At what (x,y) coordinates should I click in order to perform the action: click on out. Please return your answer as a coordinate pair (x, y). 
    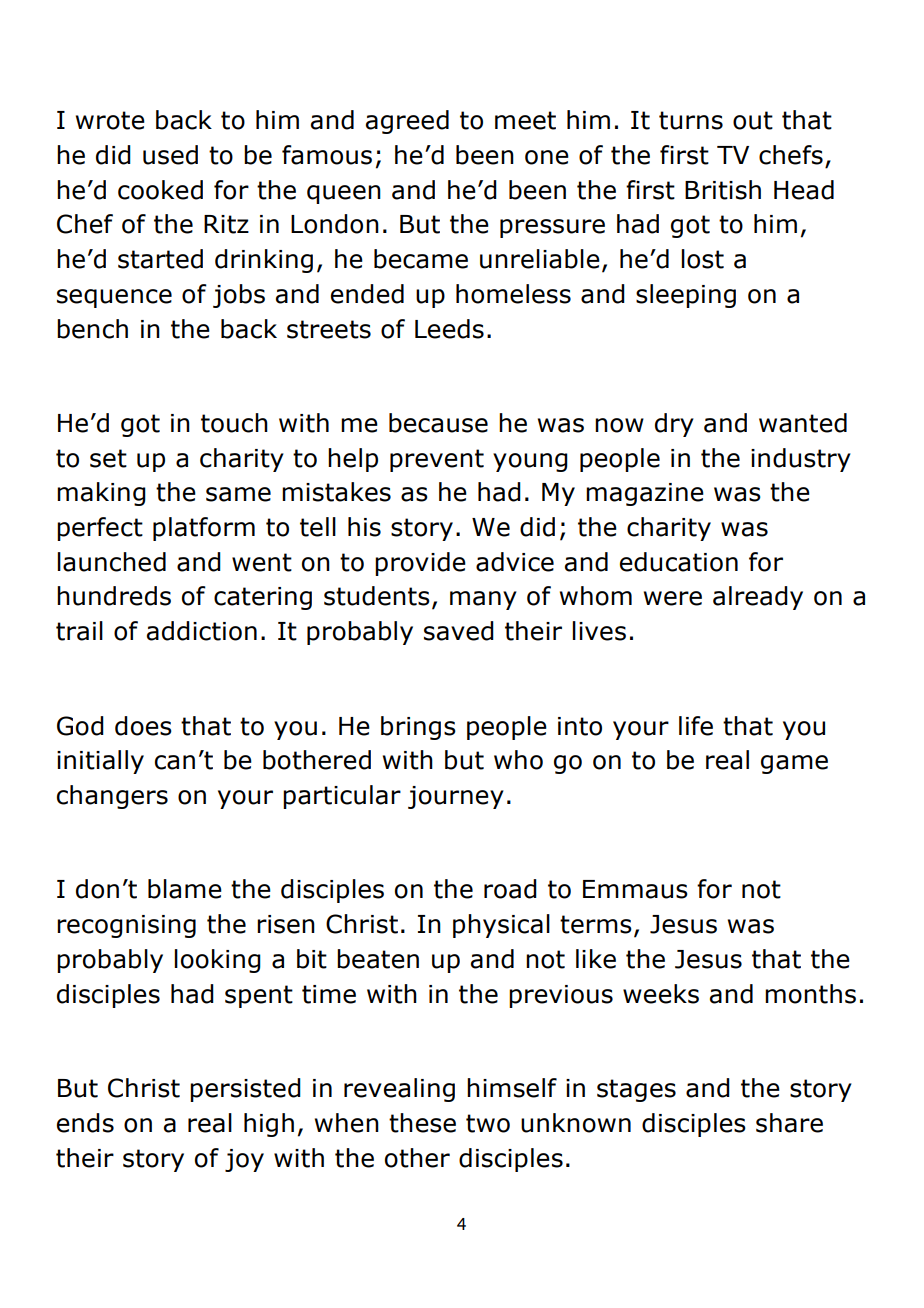
    Looking at the image, I should click on (753, 120).
